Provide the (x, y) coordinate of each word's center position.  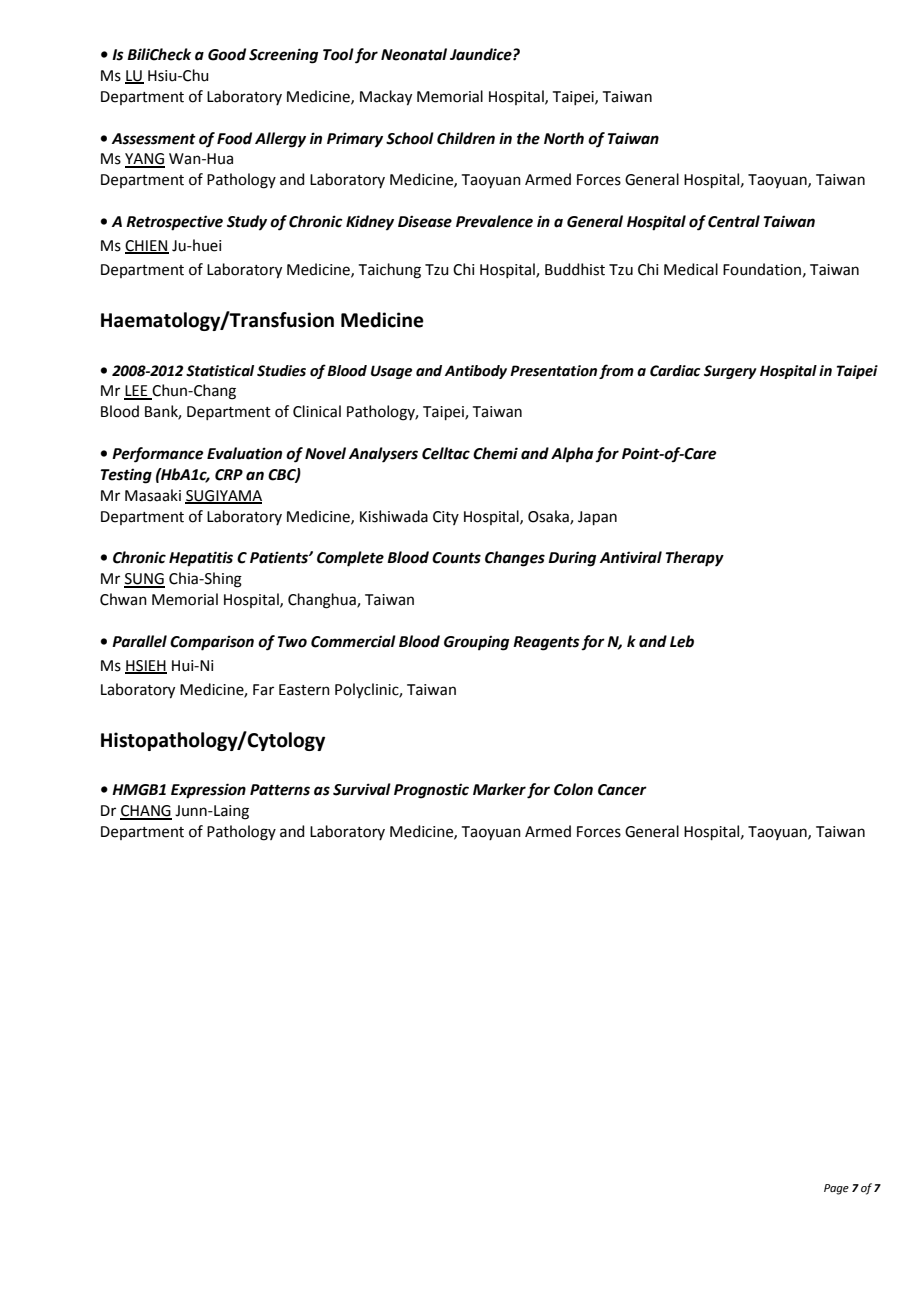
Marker (499, 789)
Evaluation (244, 453)
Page (836, 1189)
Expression (208, 791)
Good (227, 54)
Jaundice (482, 54)
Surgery (730, 372)
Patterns (280, 790)
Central (734, 221)
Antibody (476, 372)
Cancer (622, 790)
